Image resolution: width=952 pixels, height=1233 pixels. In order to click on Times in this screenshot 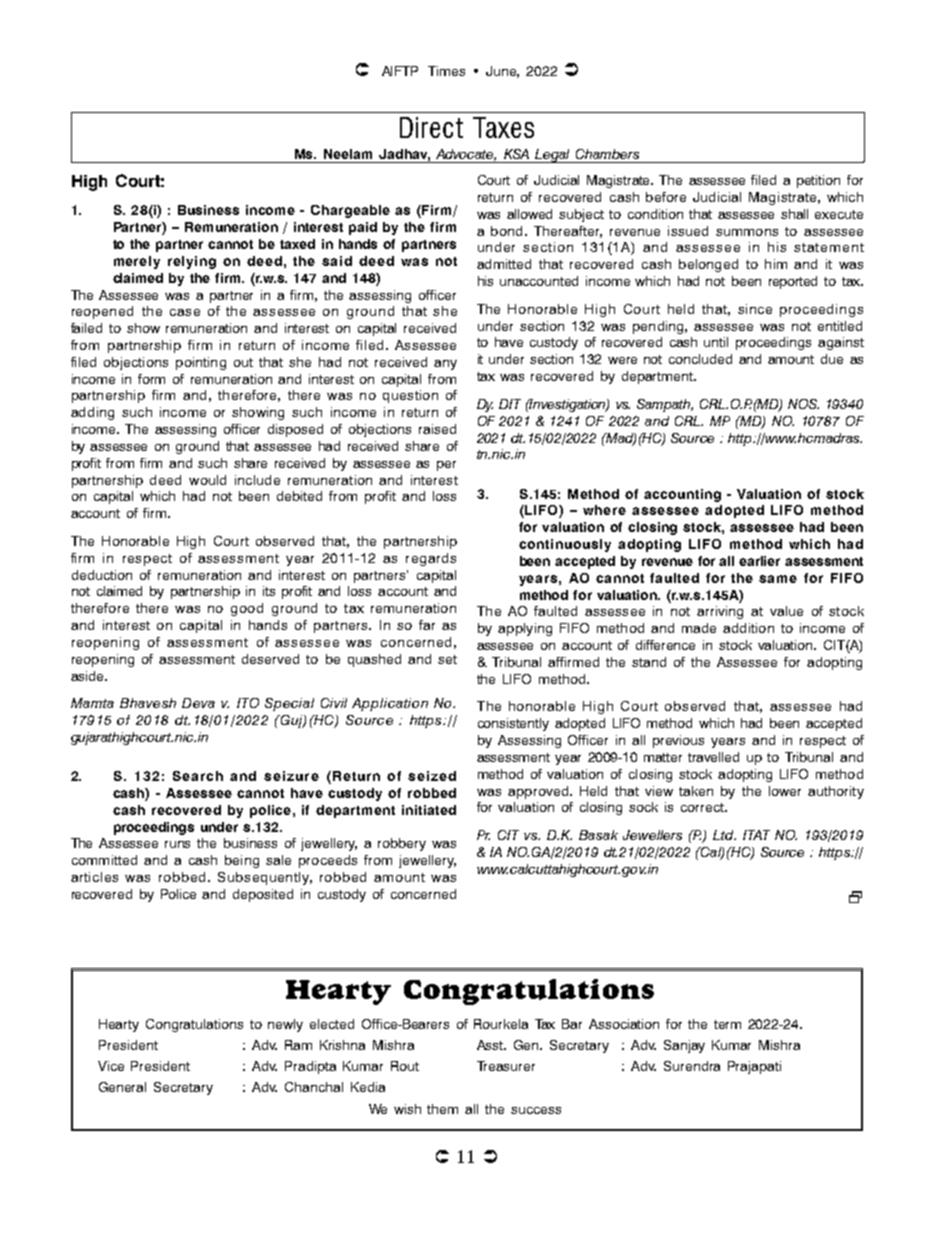, I will do `click(446, 71)`.
